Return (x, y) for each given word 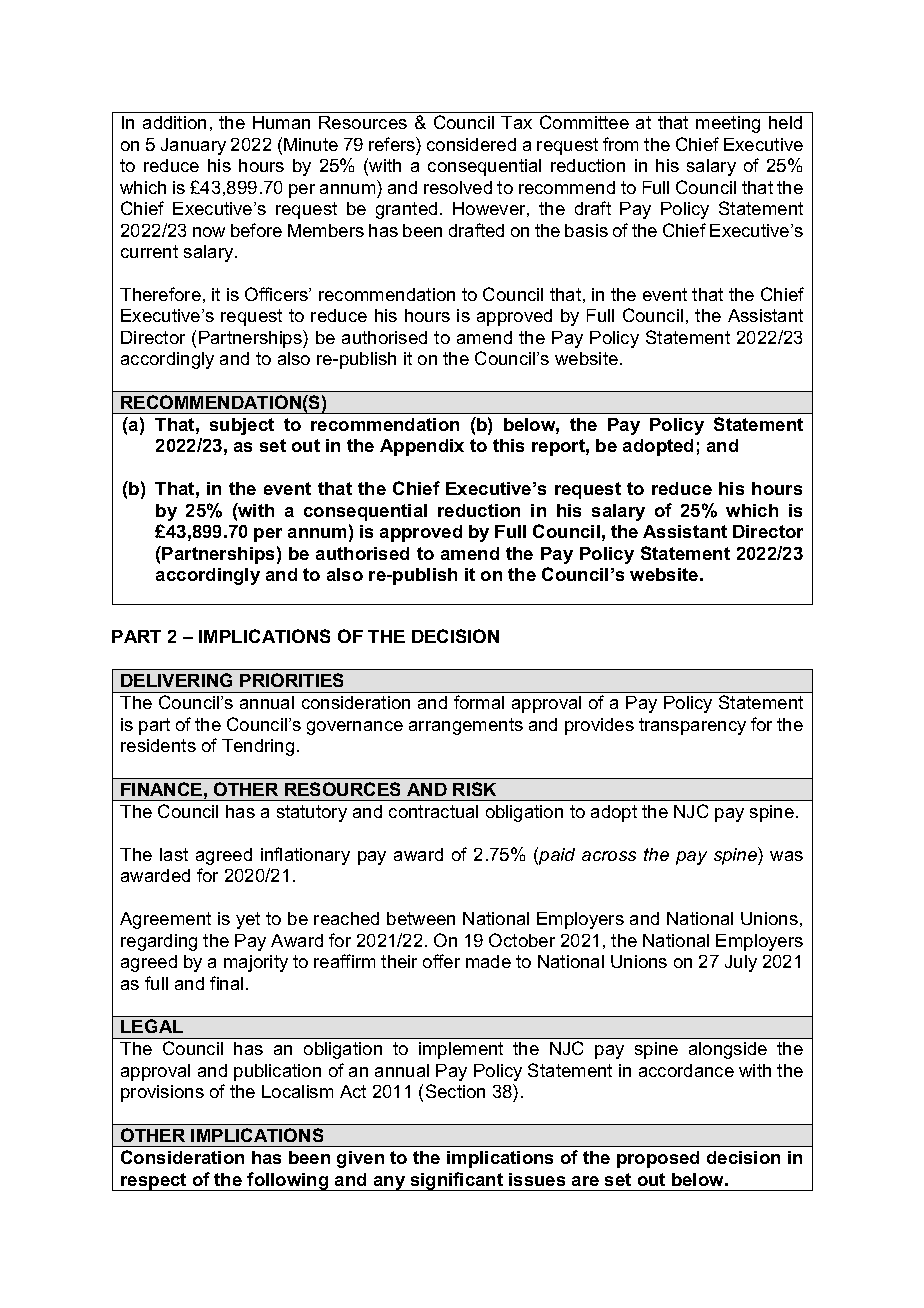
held (785, 122)
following (288, 1181)
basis (586, 230)
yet (248, 920)
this (508, 445)
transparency (692, 726)
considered (471, 144)
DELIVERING (176, 680)
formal (479, 702)
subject (242, 426)
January (193, 146)
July (741, 963)
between (421, 918)
